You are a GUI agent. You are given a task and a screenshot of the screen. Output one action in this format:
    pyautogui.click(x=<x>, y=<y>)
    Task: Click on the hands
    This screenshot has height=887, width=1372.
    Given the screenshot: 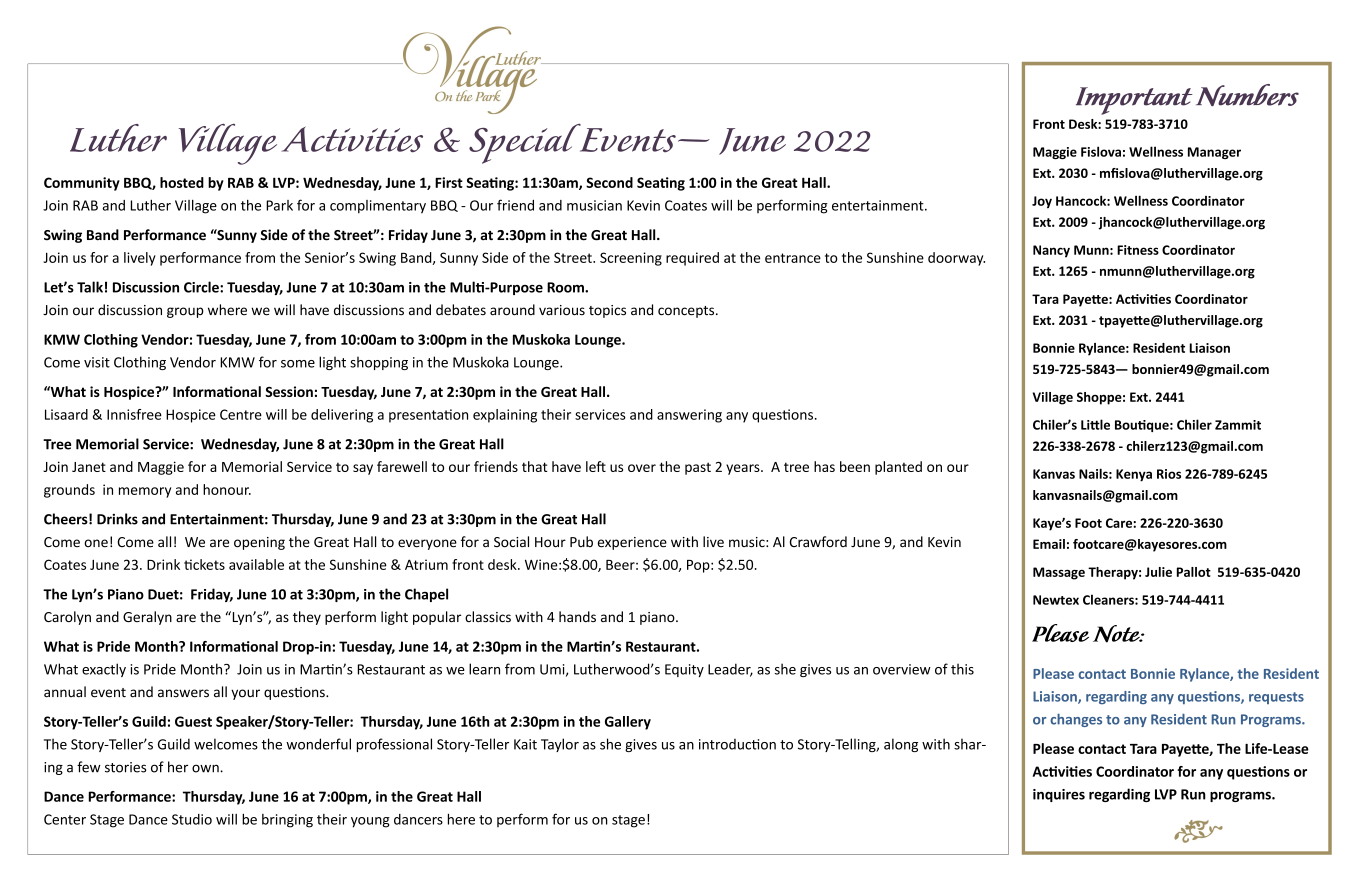 What is the action you would take?
    pyautogui.click(x=577, y=616)
